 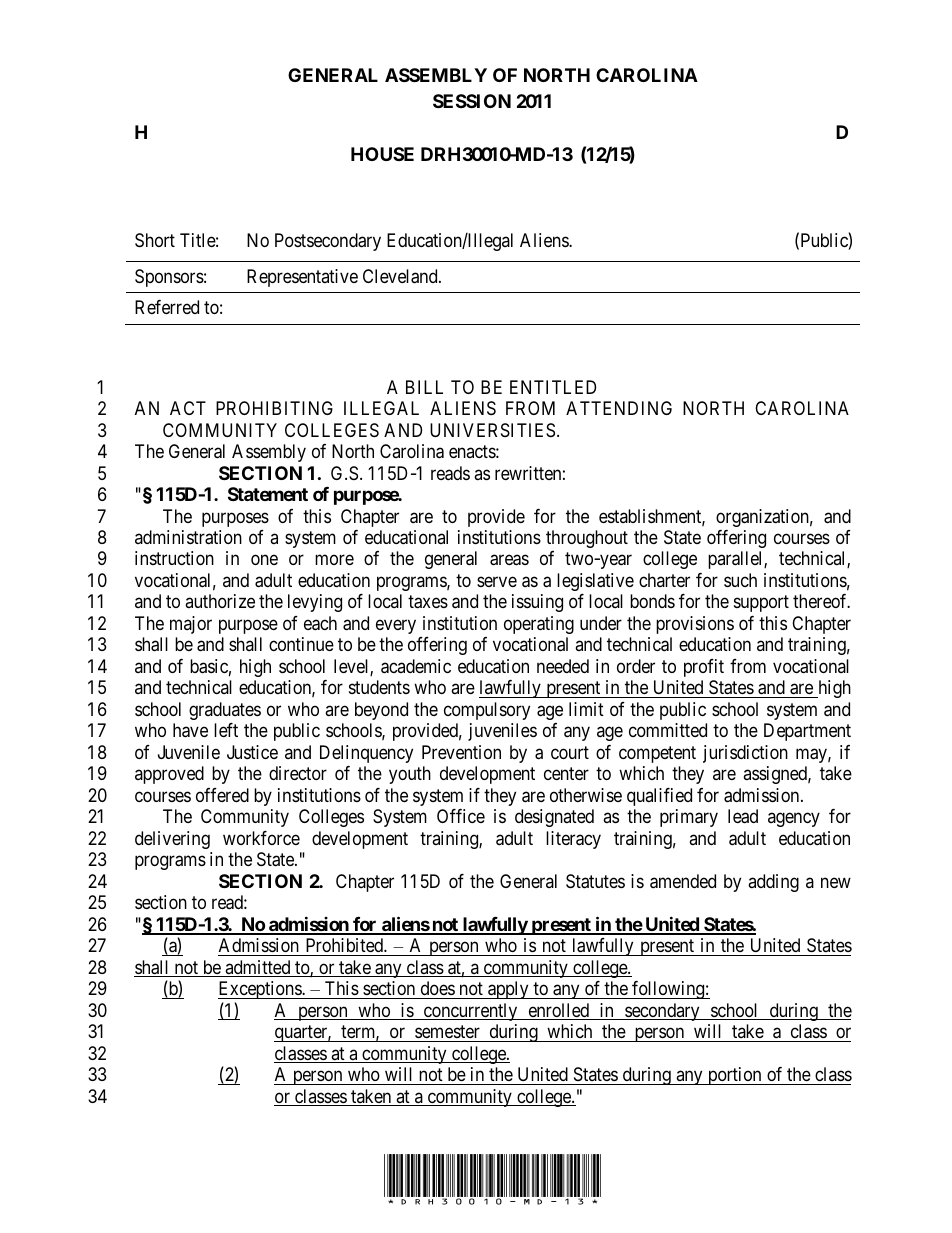 What do you see at coordinates (740, 580) in the screenshot?
I see `such` at bounding box center [740, 580].
